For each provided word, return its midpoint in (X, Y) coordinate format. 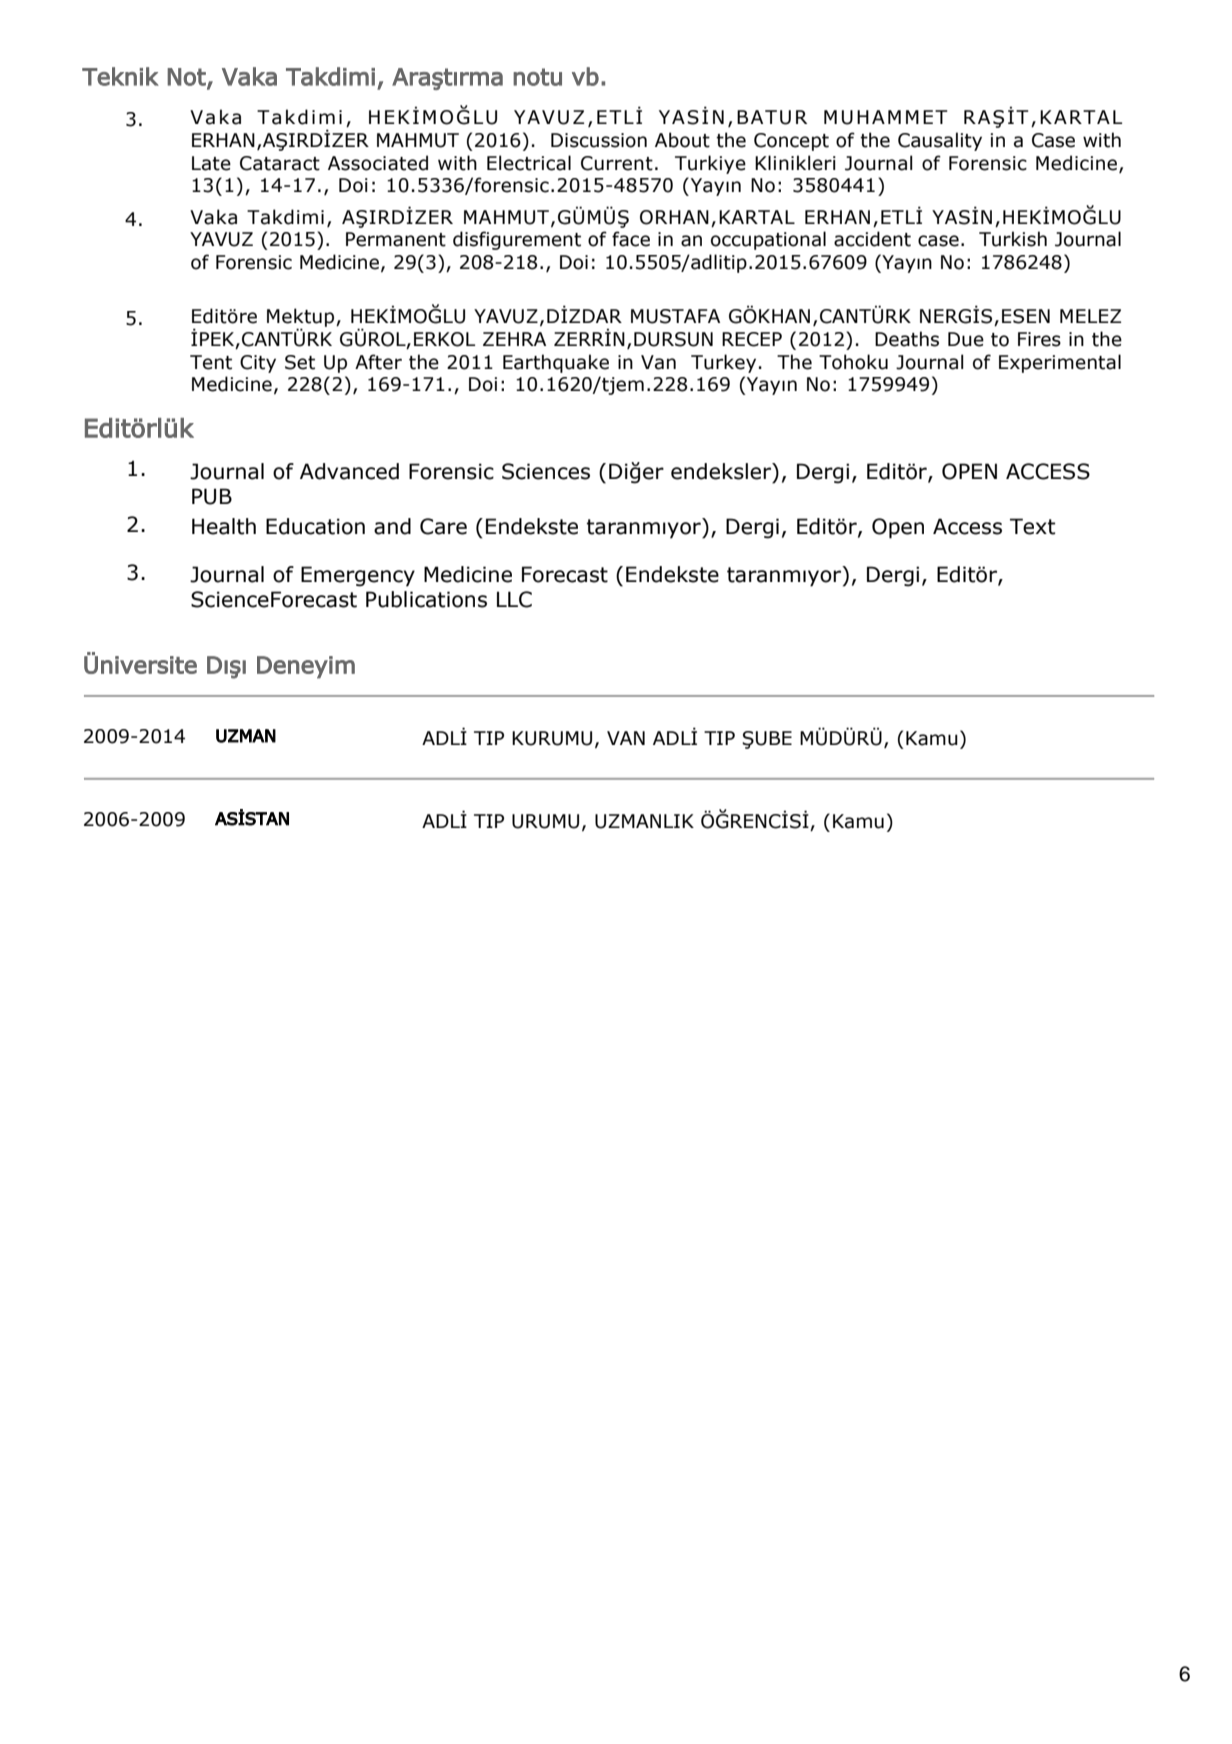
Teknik (120, 76)
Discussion (599, 140)
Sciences (546, 471)
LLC (514, 599)
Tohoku (853, 362)
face (631, 239)
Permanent (396, 239)
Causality (940, 141)
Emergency (358, 576)
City (258, 364)
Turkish (1013, 239)
